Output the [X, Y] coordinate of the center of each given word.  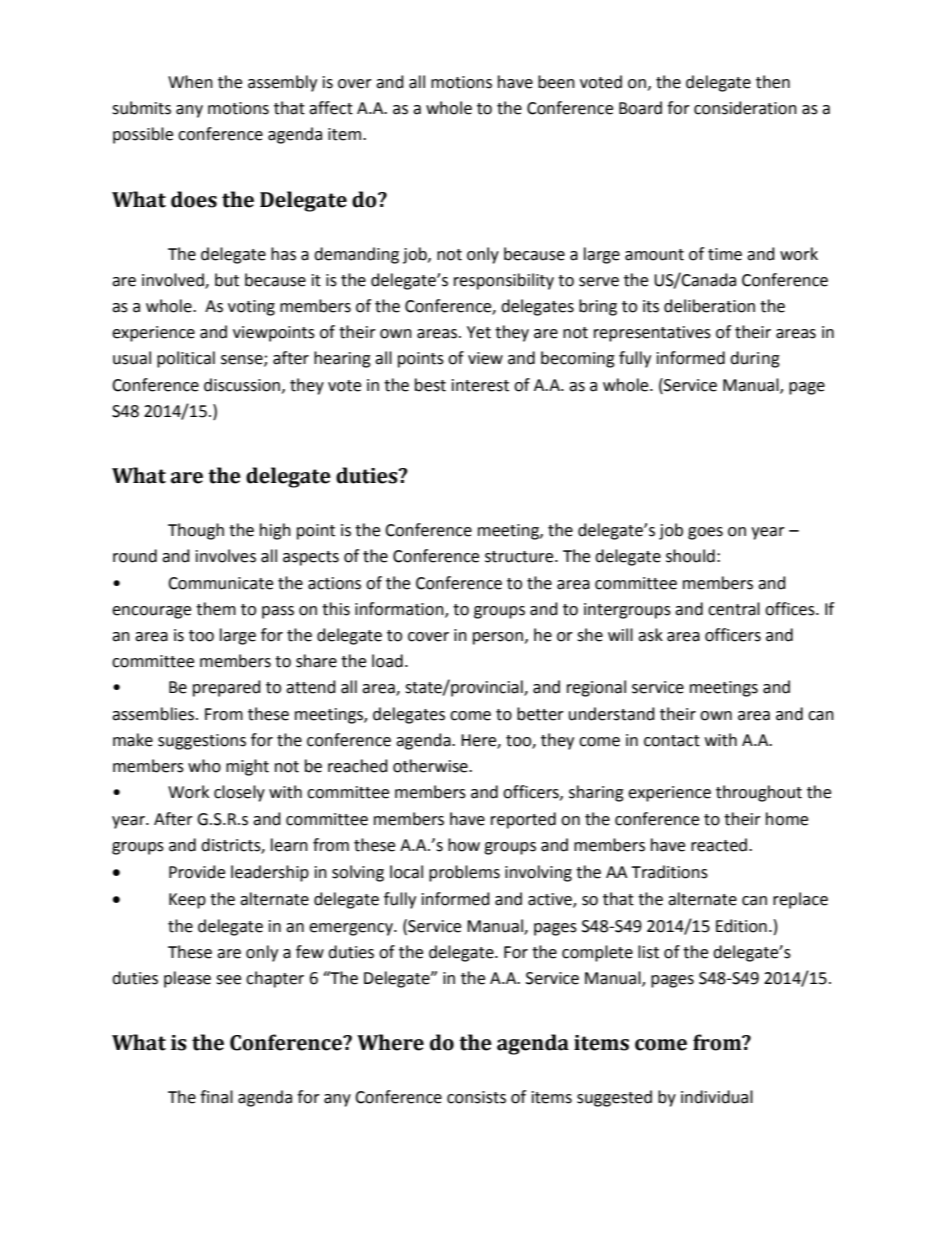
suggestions [202, 742]
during [755, 359]
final [216, 1097]
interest [480, 385]
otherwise [431, 766]
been [556, 82]
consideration [745, 108]
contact [672, 741]
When [190, 82]
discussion [242, 385]
